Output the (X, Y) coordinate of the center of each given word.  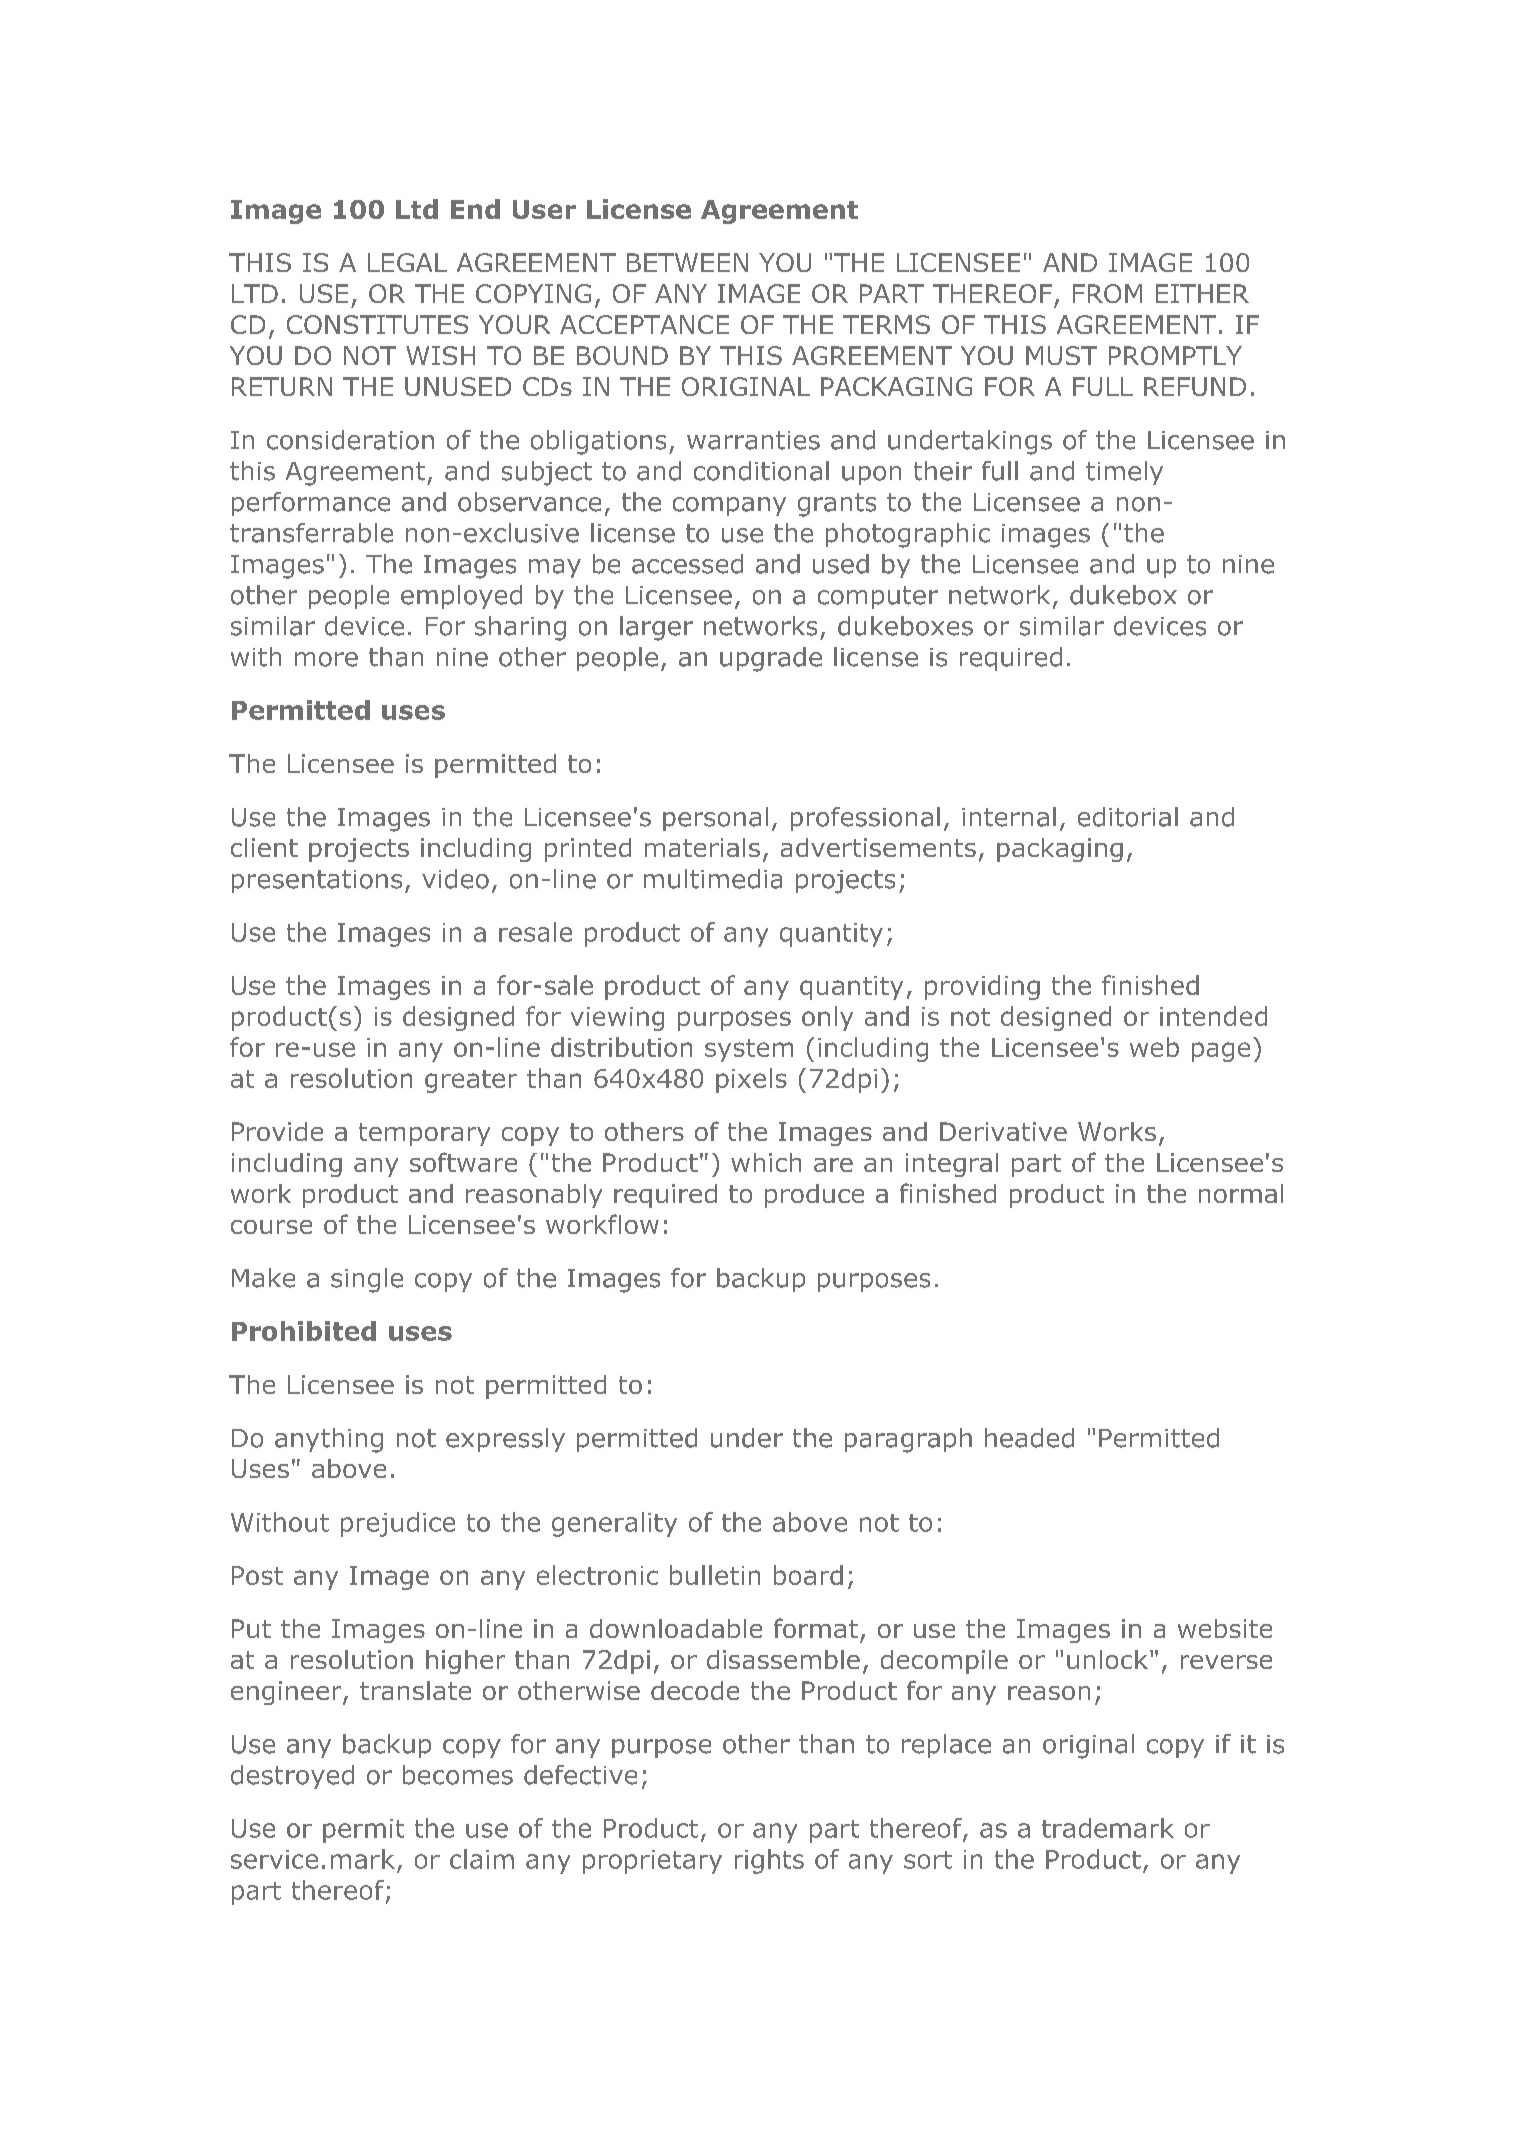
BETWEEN (687, 262)
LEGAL (407, 262)
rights (769, 1861)
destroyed (292, 1777)
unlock (1107, 1659)
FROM (1107, 293)
